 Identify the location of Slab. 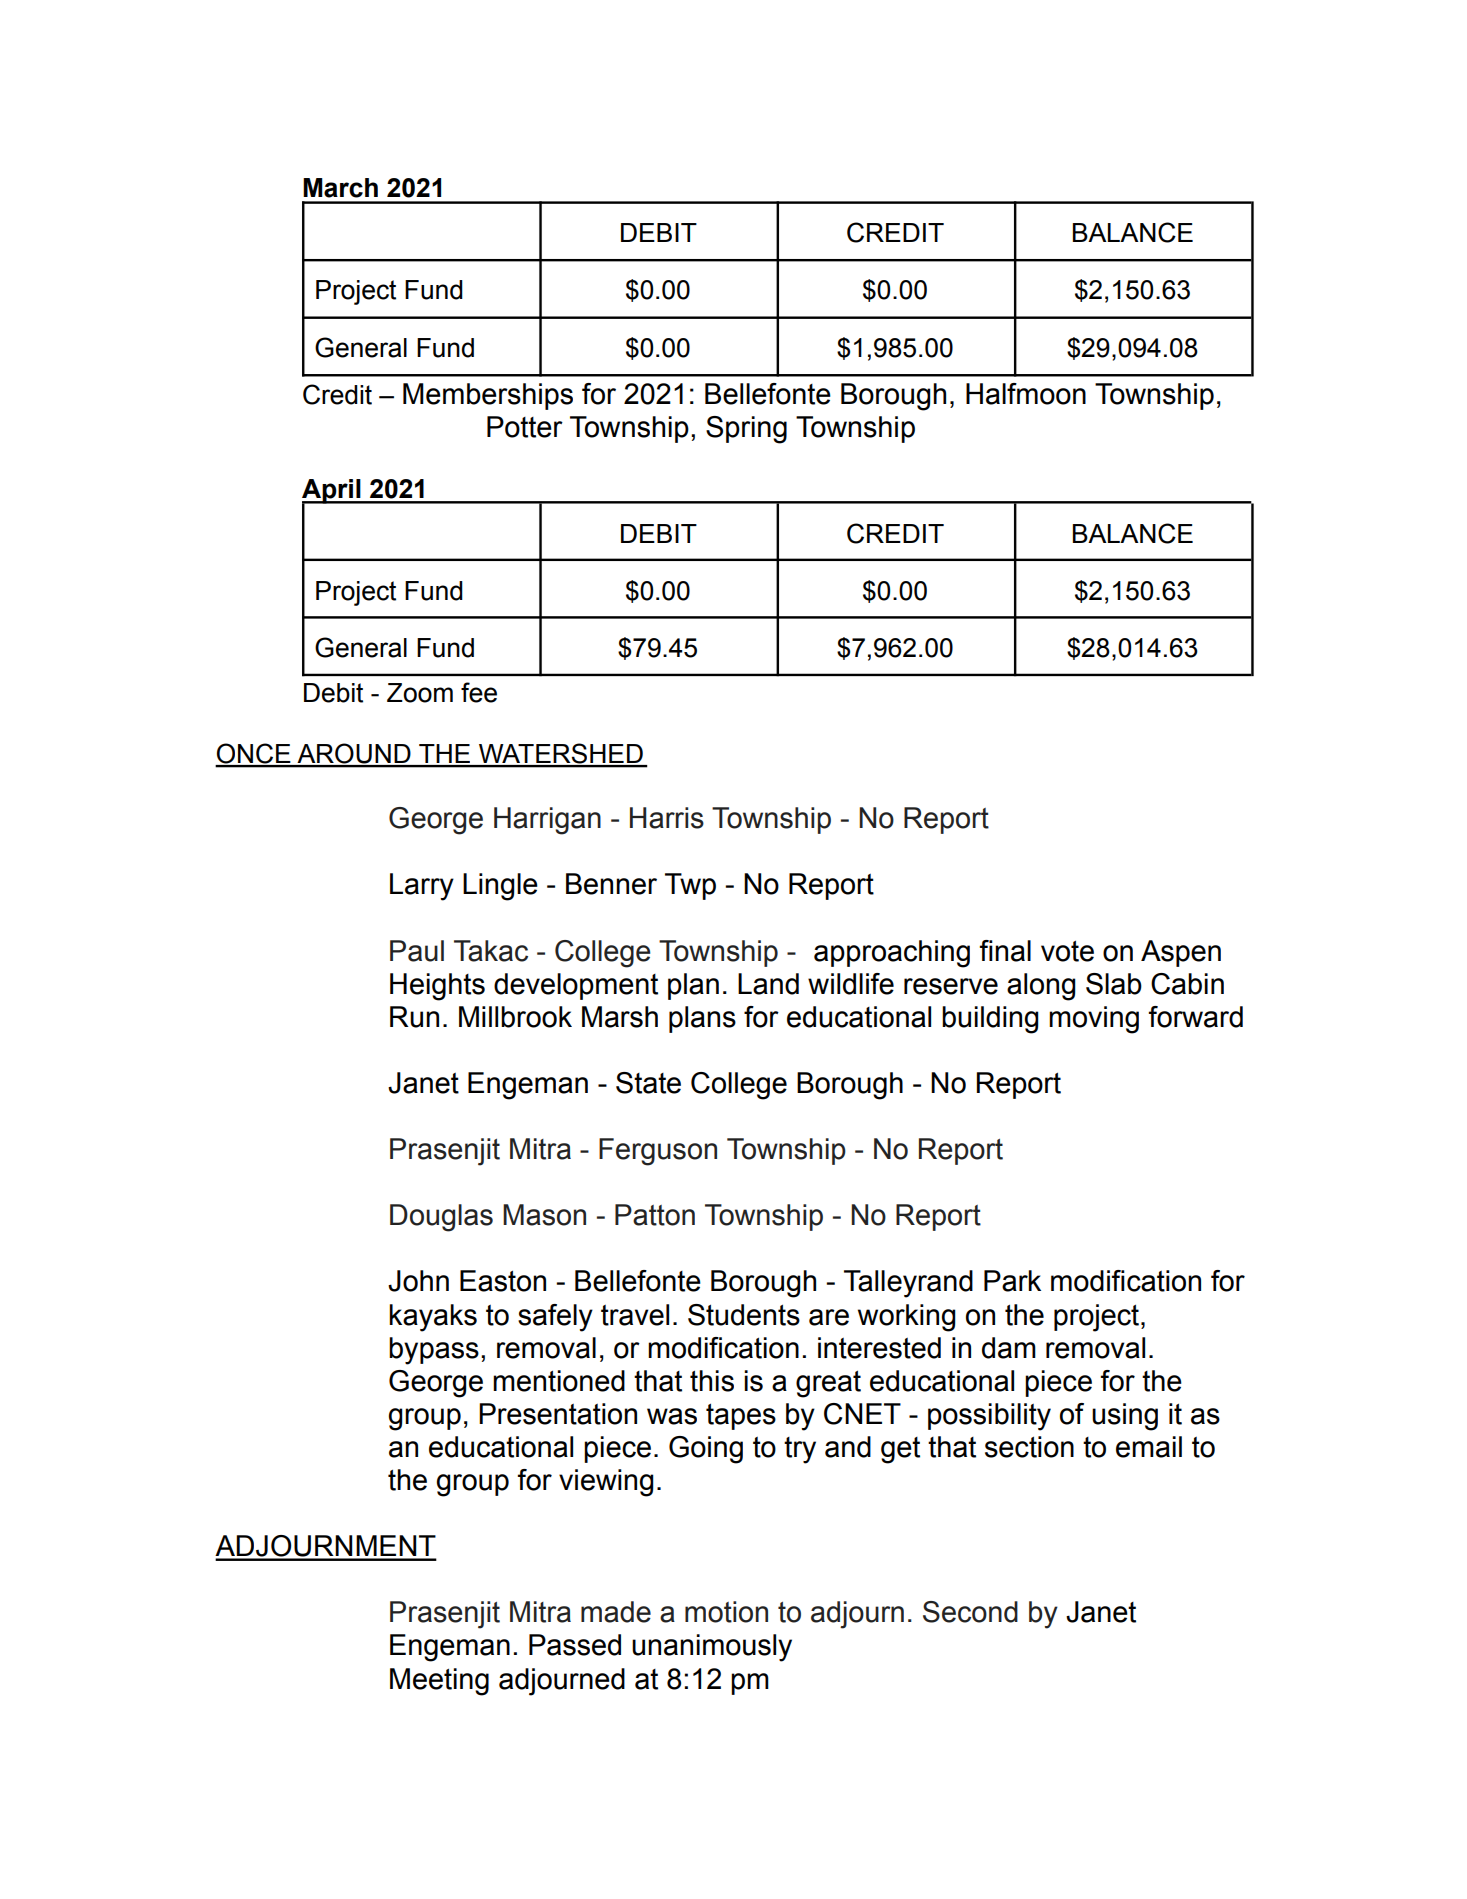
(1114, 984).
